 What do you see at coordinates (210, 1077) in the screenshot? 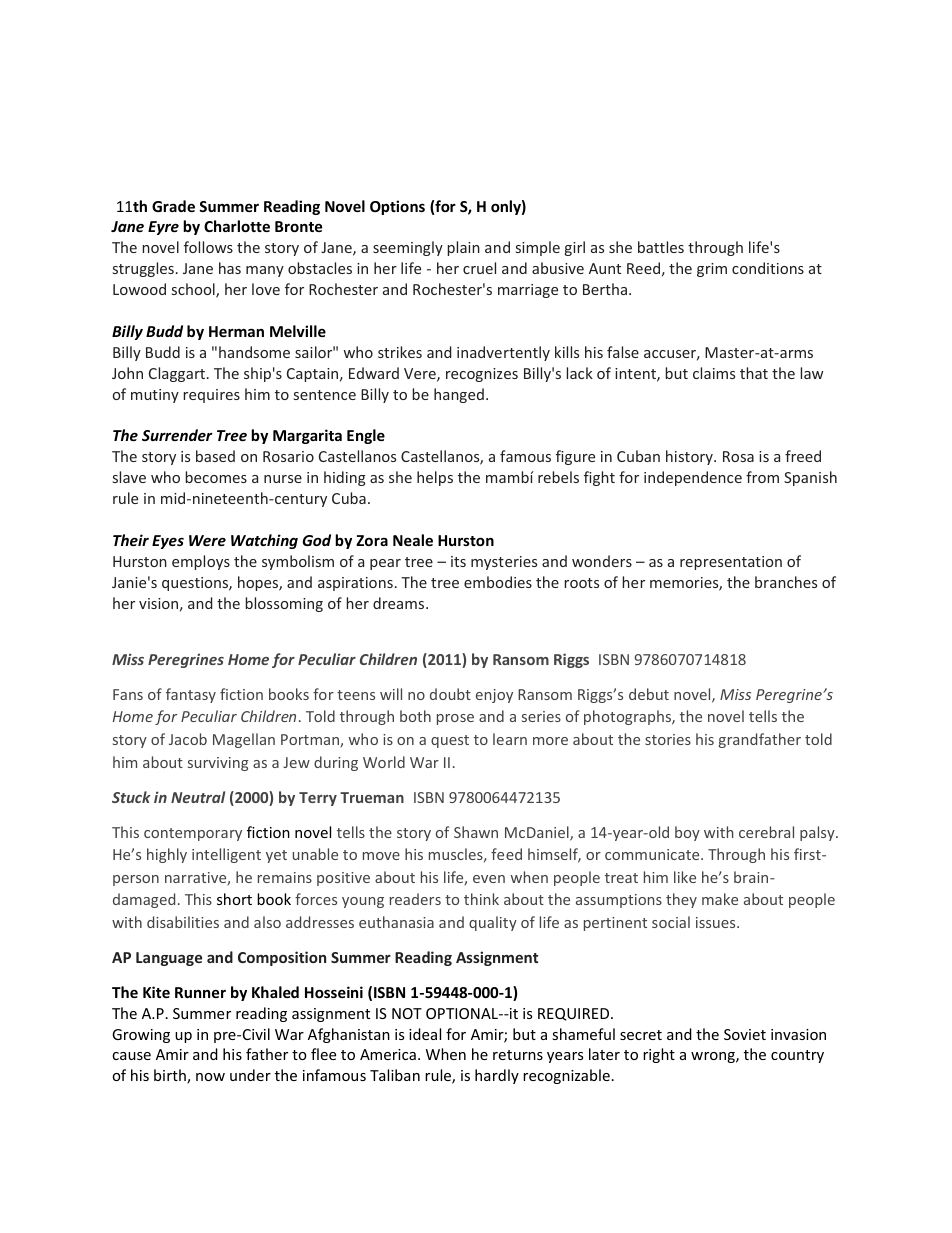
I see `now` at bounding box center [210, 1077].
